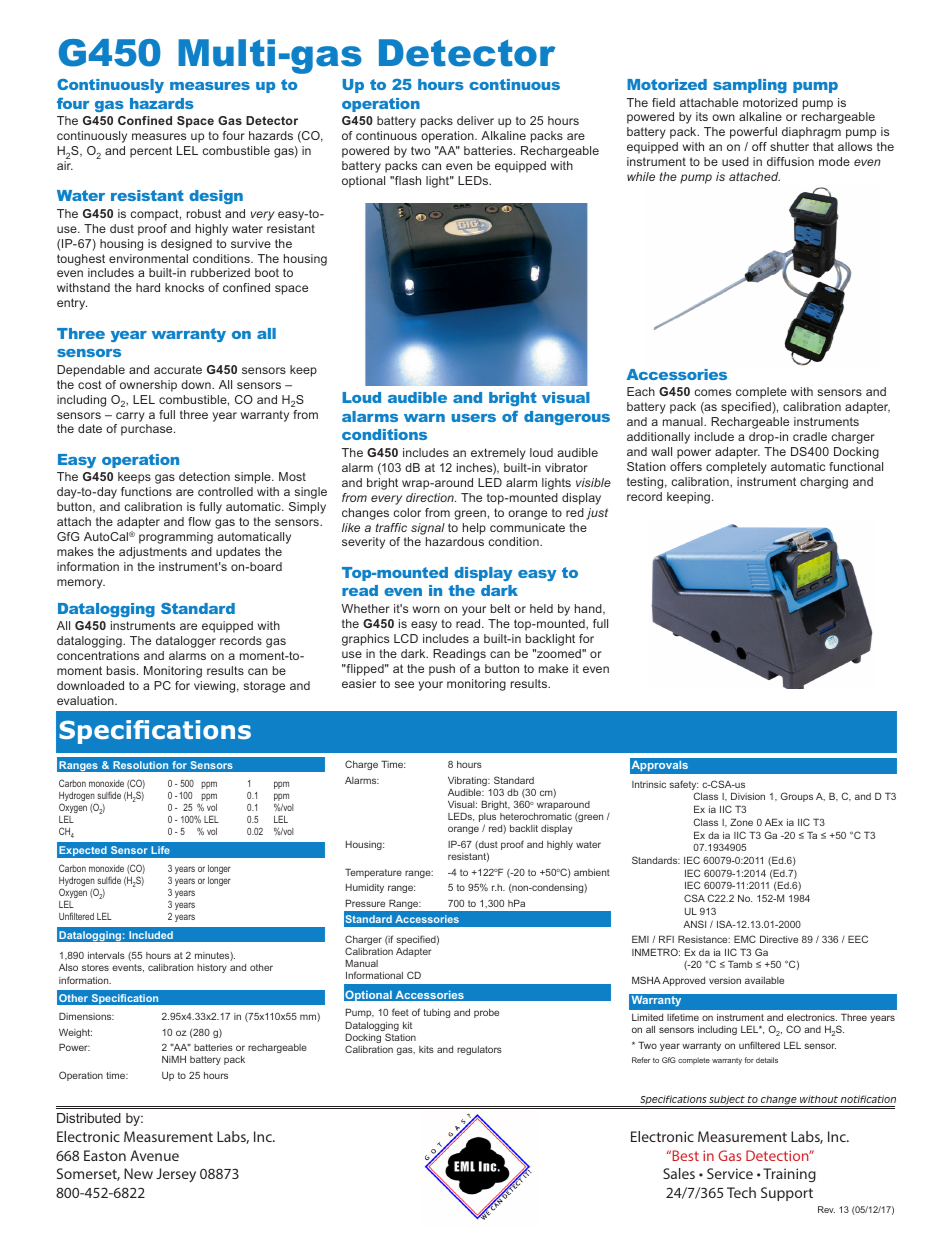 This screenshot has height=1233, width=952. I want to click on plus, so click(487, 819).
